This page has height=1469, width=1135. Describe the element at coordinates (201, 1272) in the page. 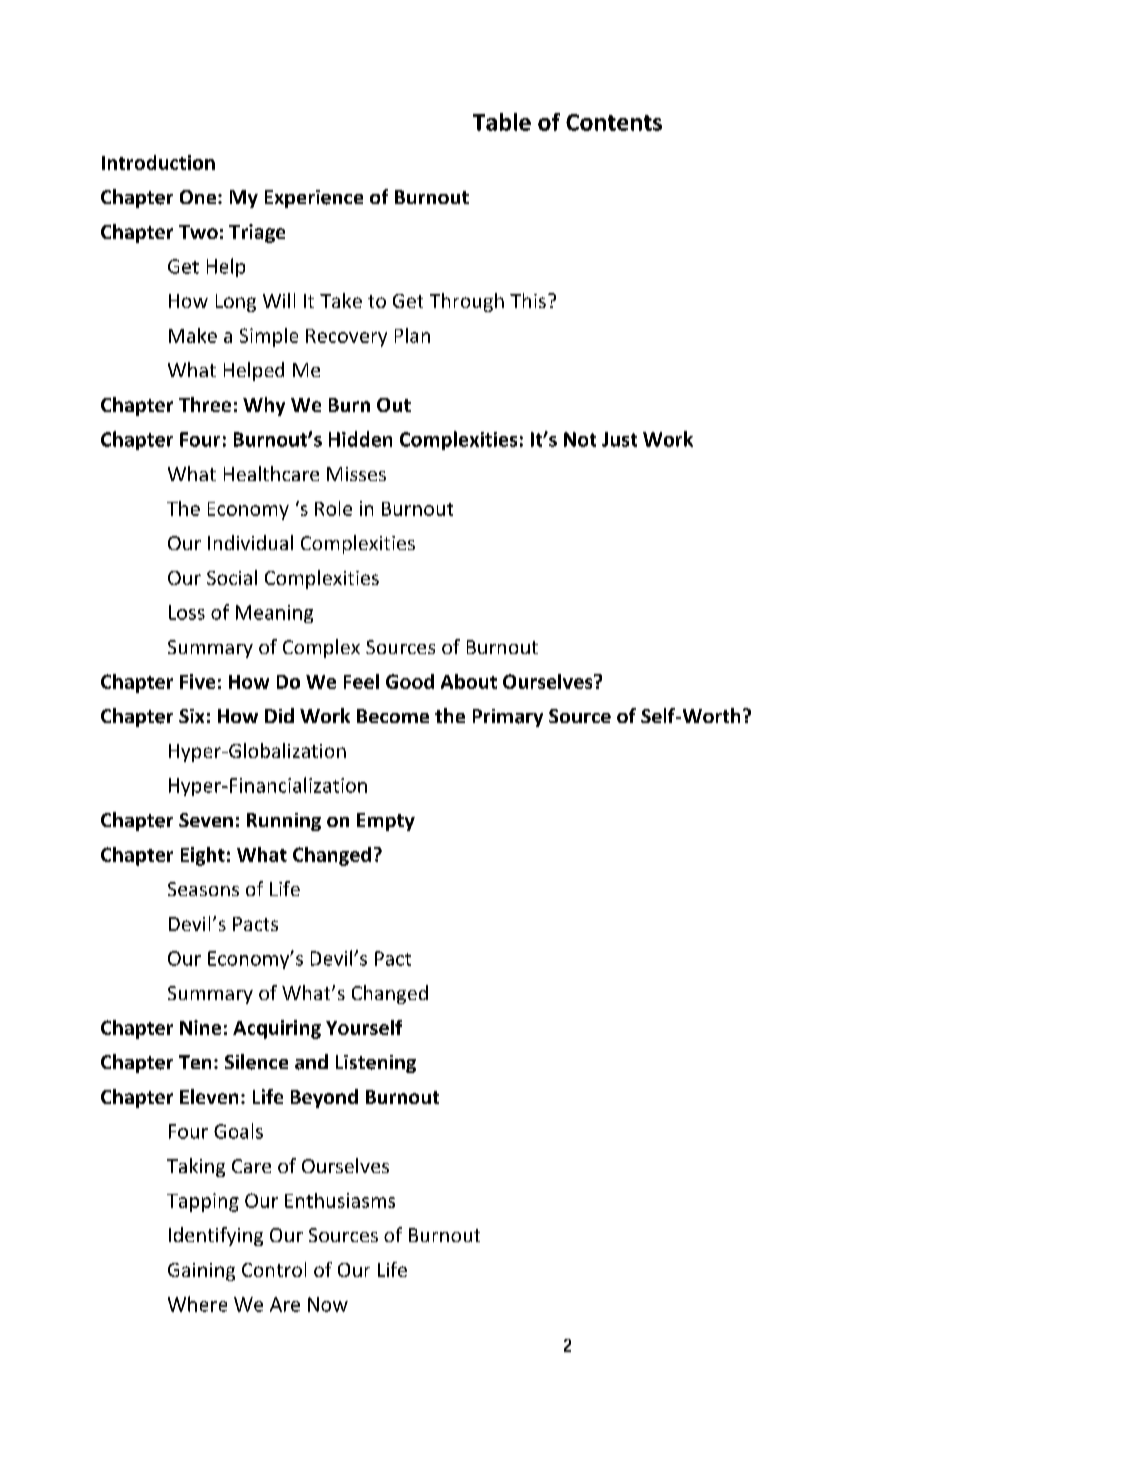

I see `Gaining` at that location.
